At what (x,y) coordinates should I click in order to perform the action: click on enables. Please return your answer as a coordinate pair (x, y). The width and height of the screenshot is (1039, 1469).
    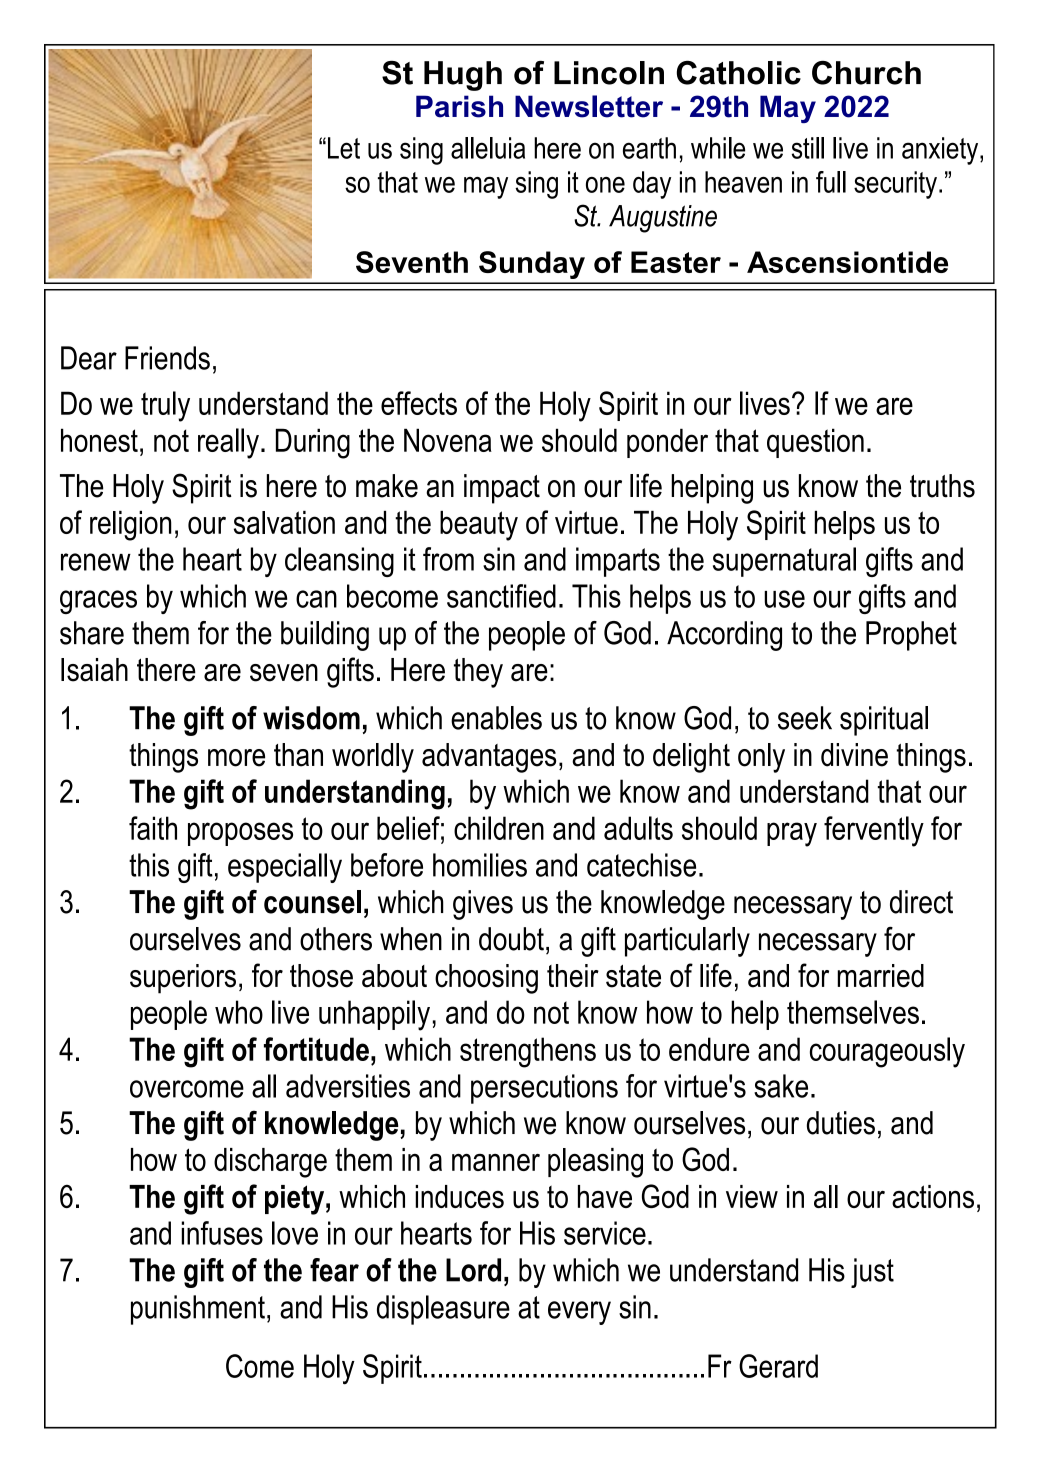
    Looking at the image, I should click on (496, 718).
